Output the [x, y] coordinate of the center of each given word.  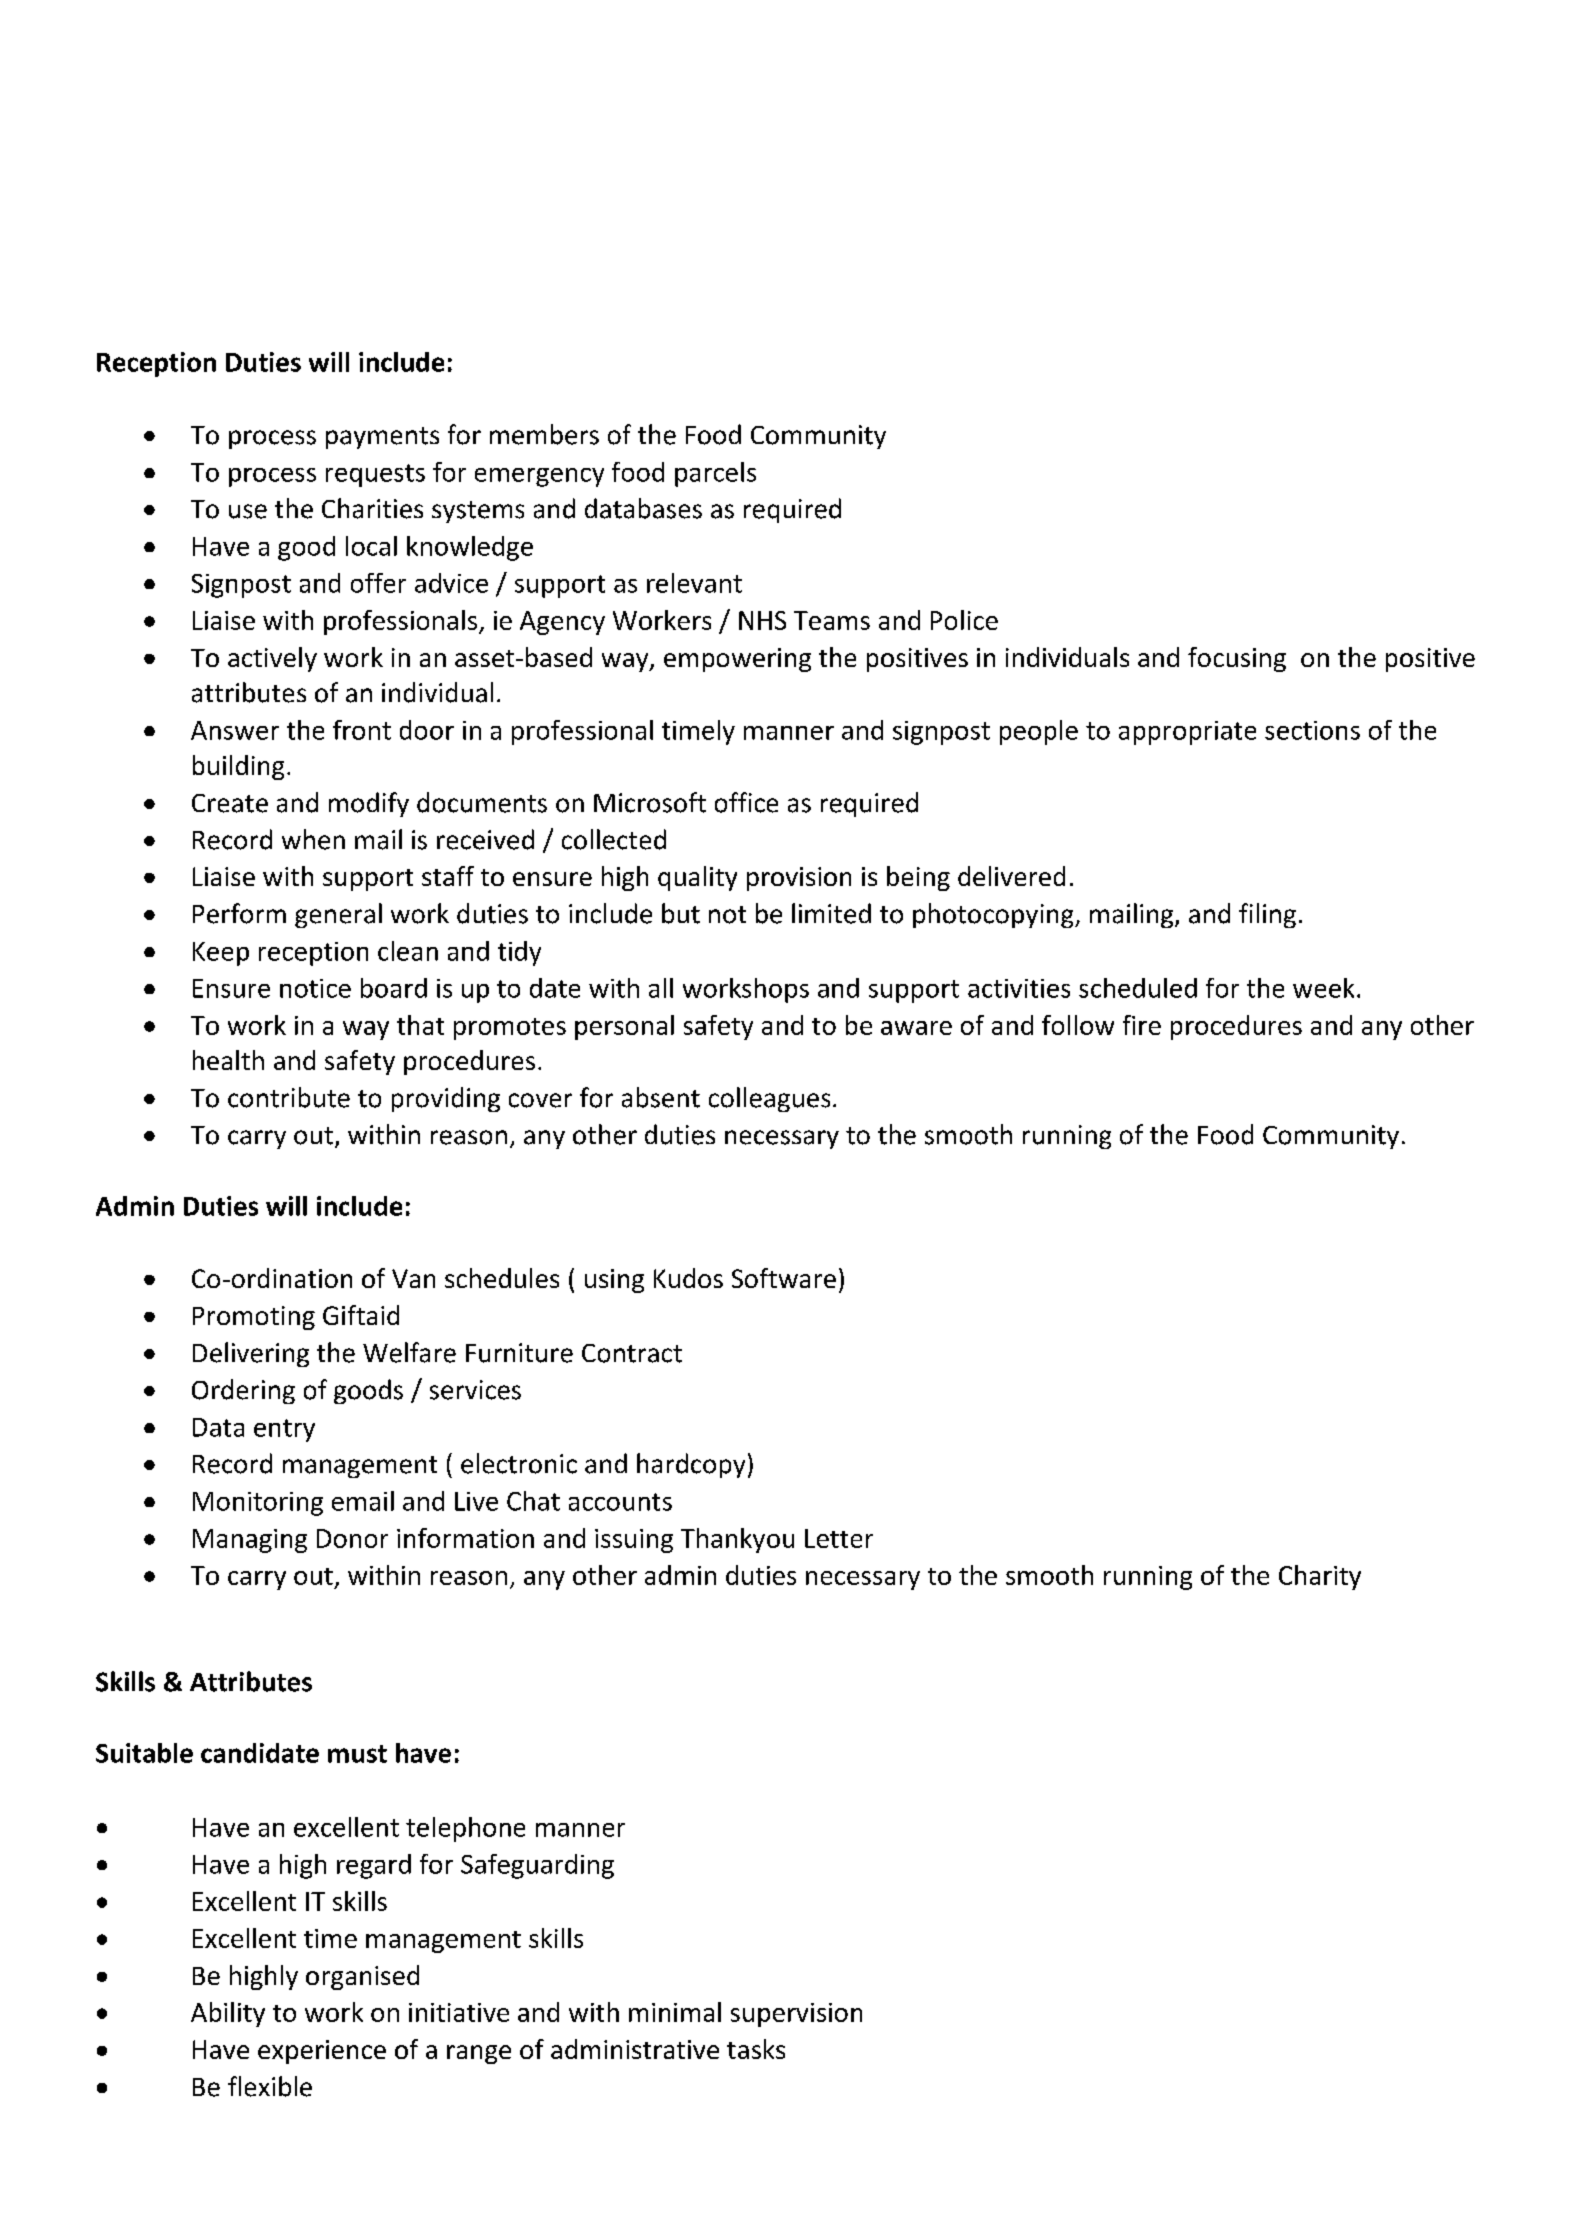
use [248, 511]
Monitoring [258, 1504]
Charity [1320, 1577]
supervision [796, 2015]
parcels [715, 474]
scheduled [1138, 988]
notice [315, 988]
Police [964, 620]
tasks [756, 2049]
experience [322, 2052]
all [661, 988]
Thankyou [737, 1540]
